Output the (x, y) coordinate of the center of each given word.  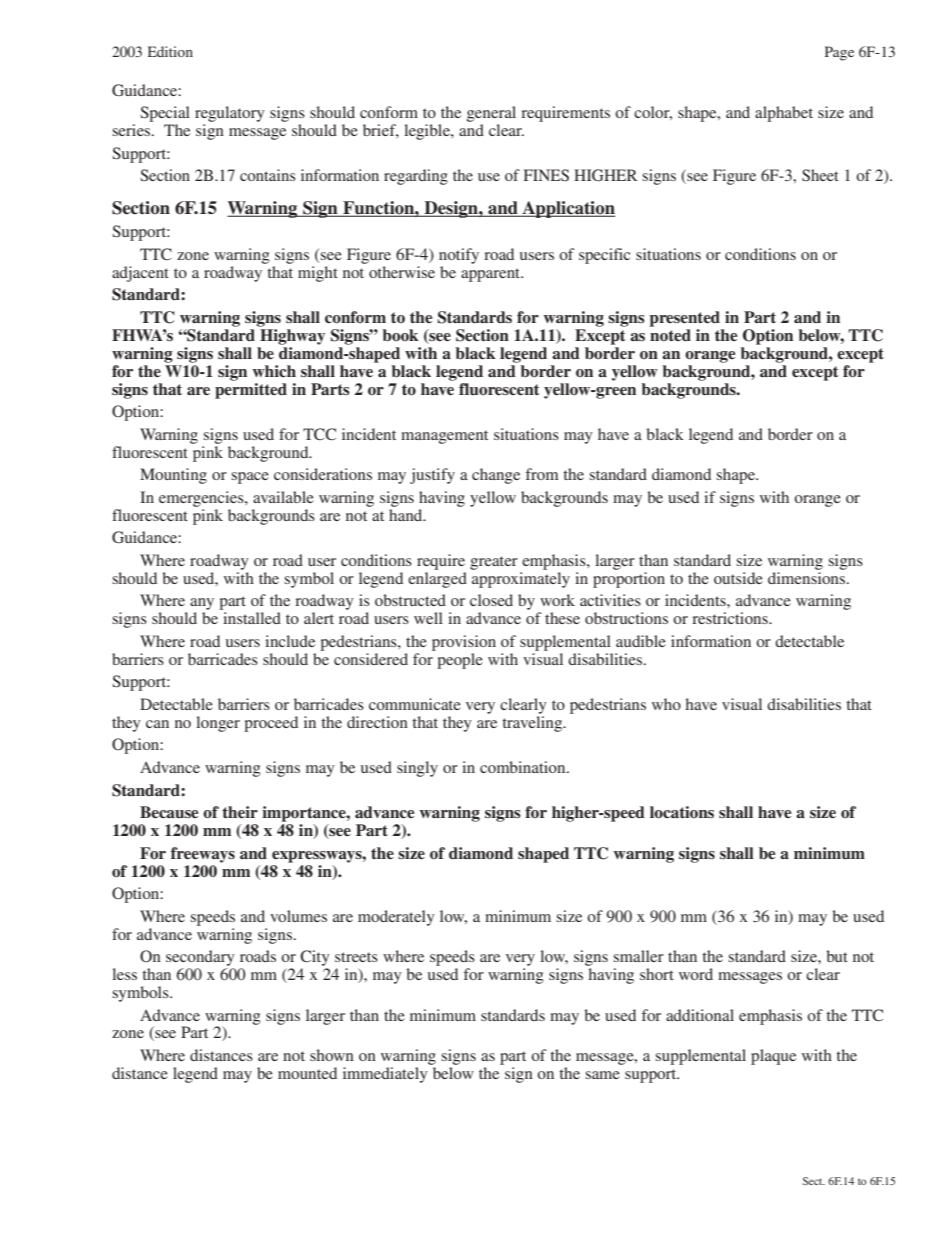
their (240, 812)
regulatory (230, 115)
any (202, 605)
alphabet (784, 114)
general (491, 115)
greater (494, 563)
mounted (307, 1073)
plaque (773, 1057)
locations (682, 812)
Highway (292, 337)
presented (685, 319)
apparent (492, 275)
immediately (385, 1075)
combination (524, 767)
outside (738, 578)
